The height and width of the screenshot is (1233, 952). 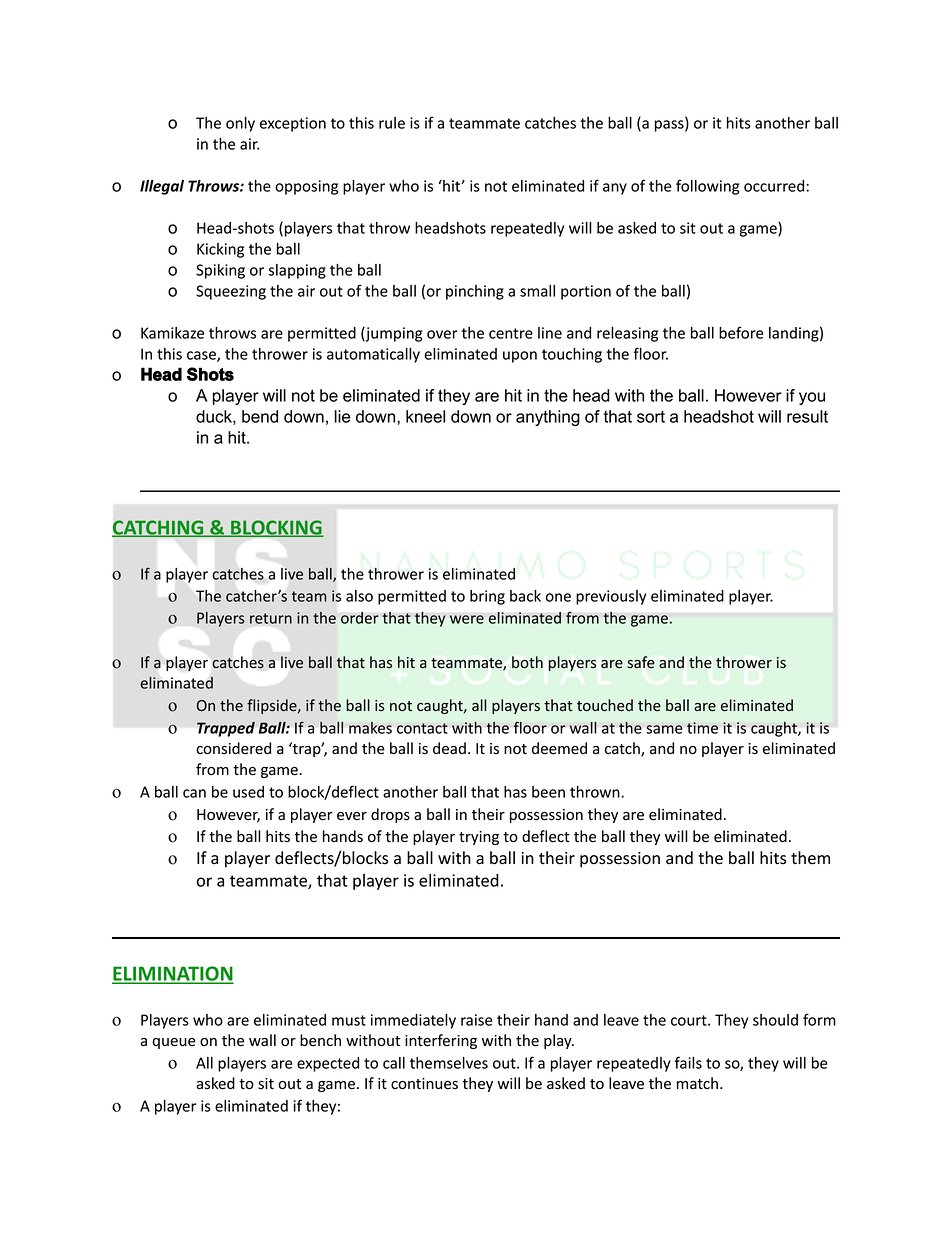 I want to click on raise, so click(x=477, y=1020).
